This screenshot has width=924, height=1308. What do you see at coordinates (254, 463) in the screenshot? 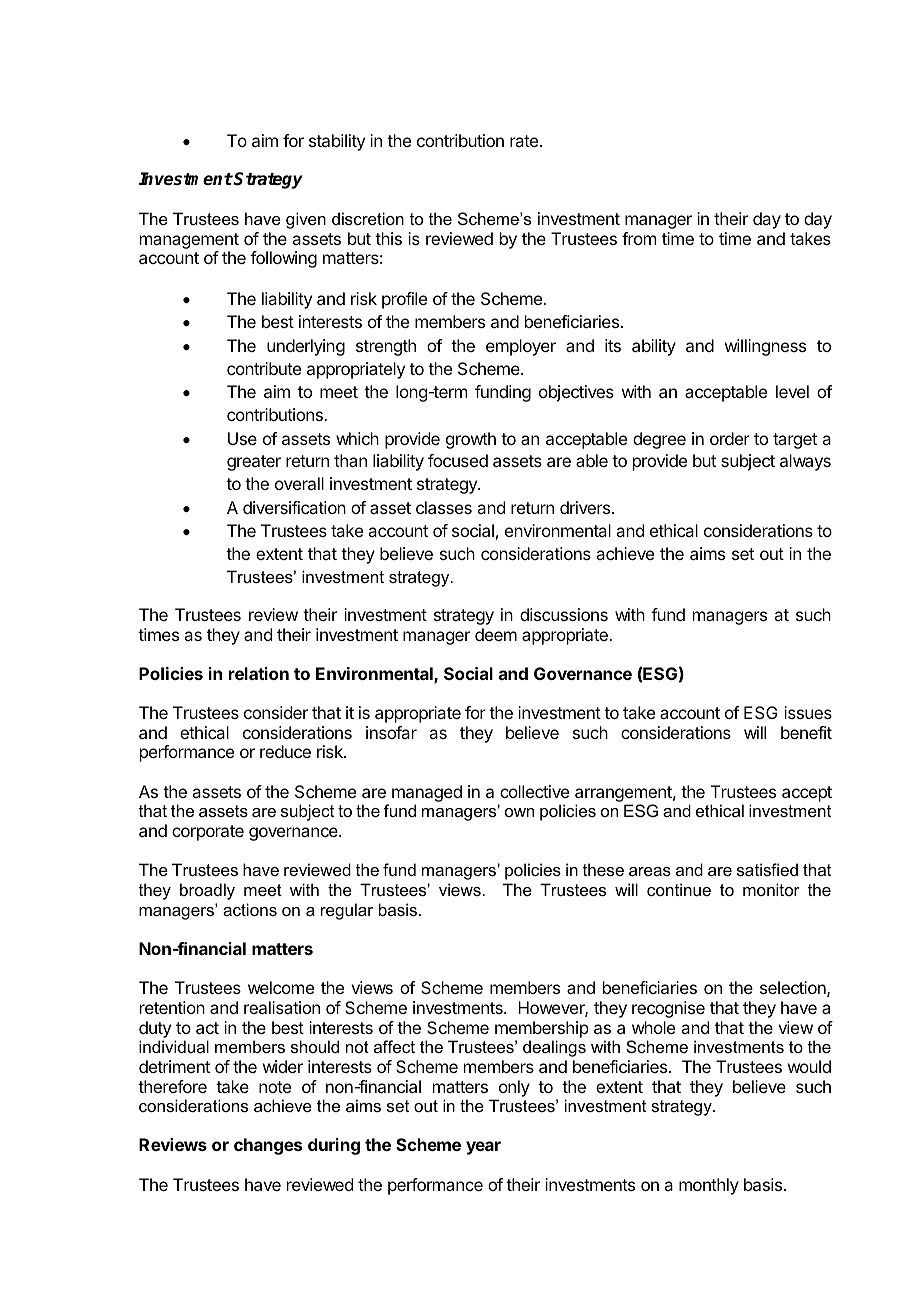
I see `greater` at bounding box center [254, 463].
